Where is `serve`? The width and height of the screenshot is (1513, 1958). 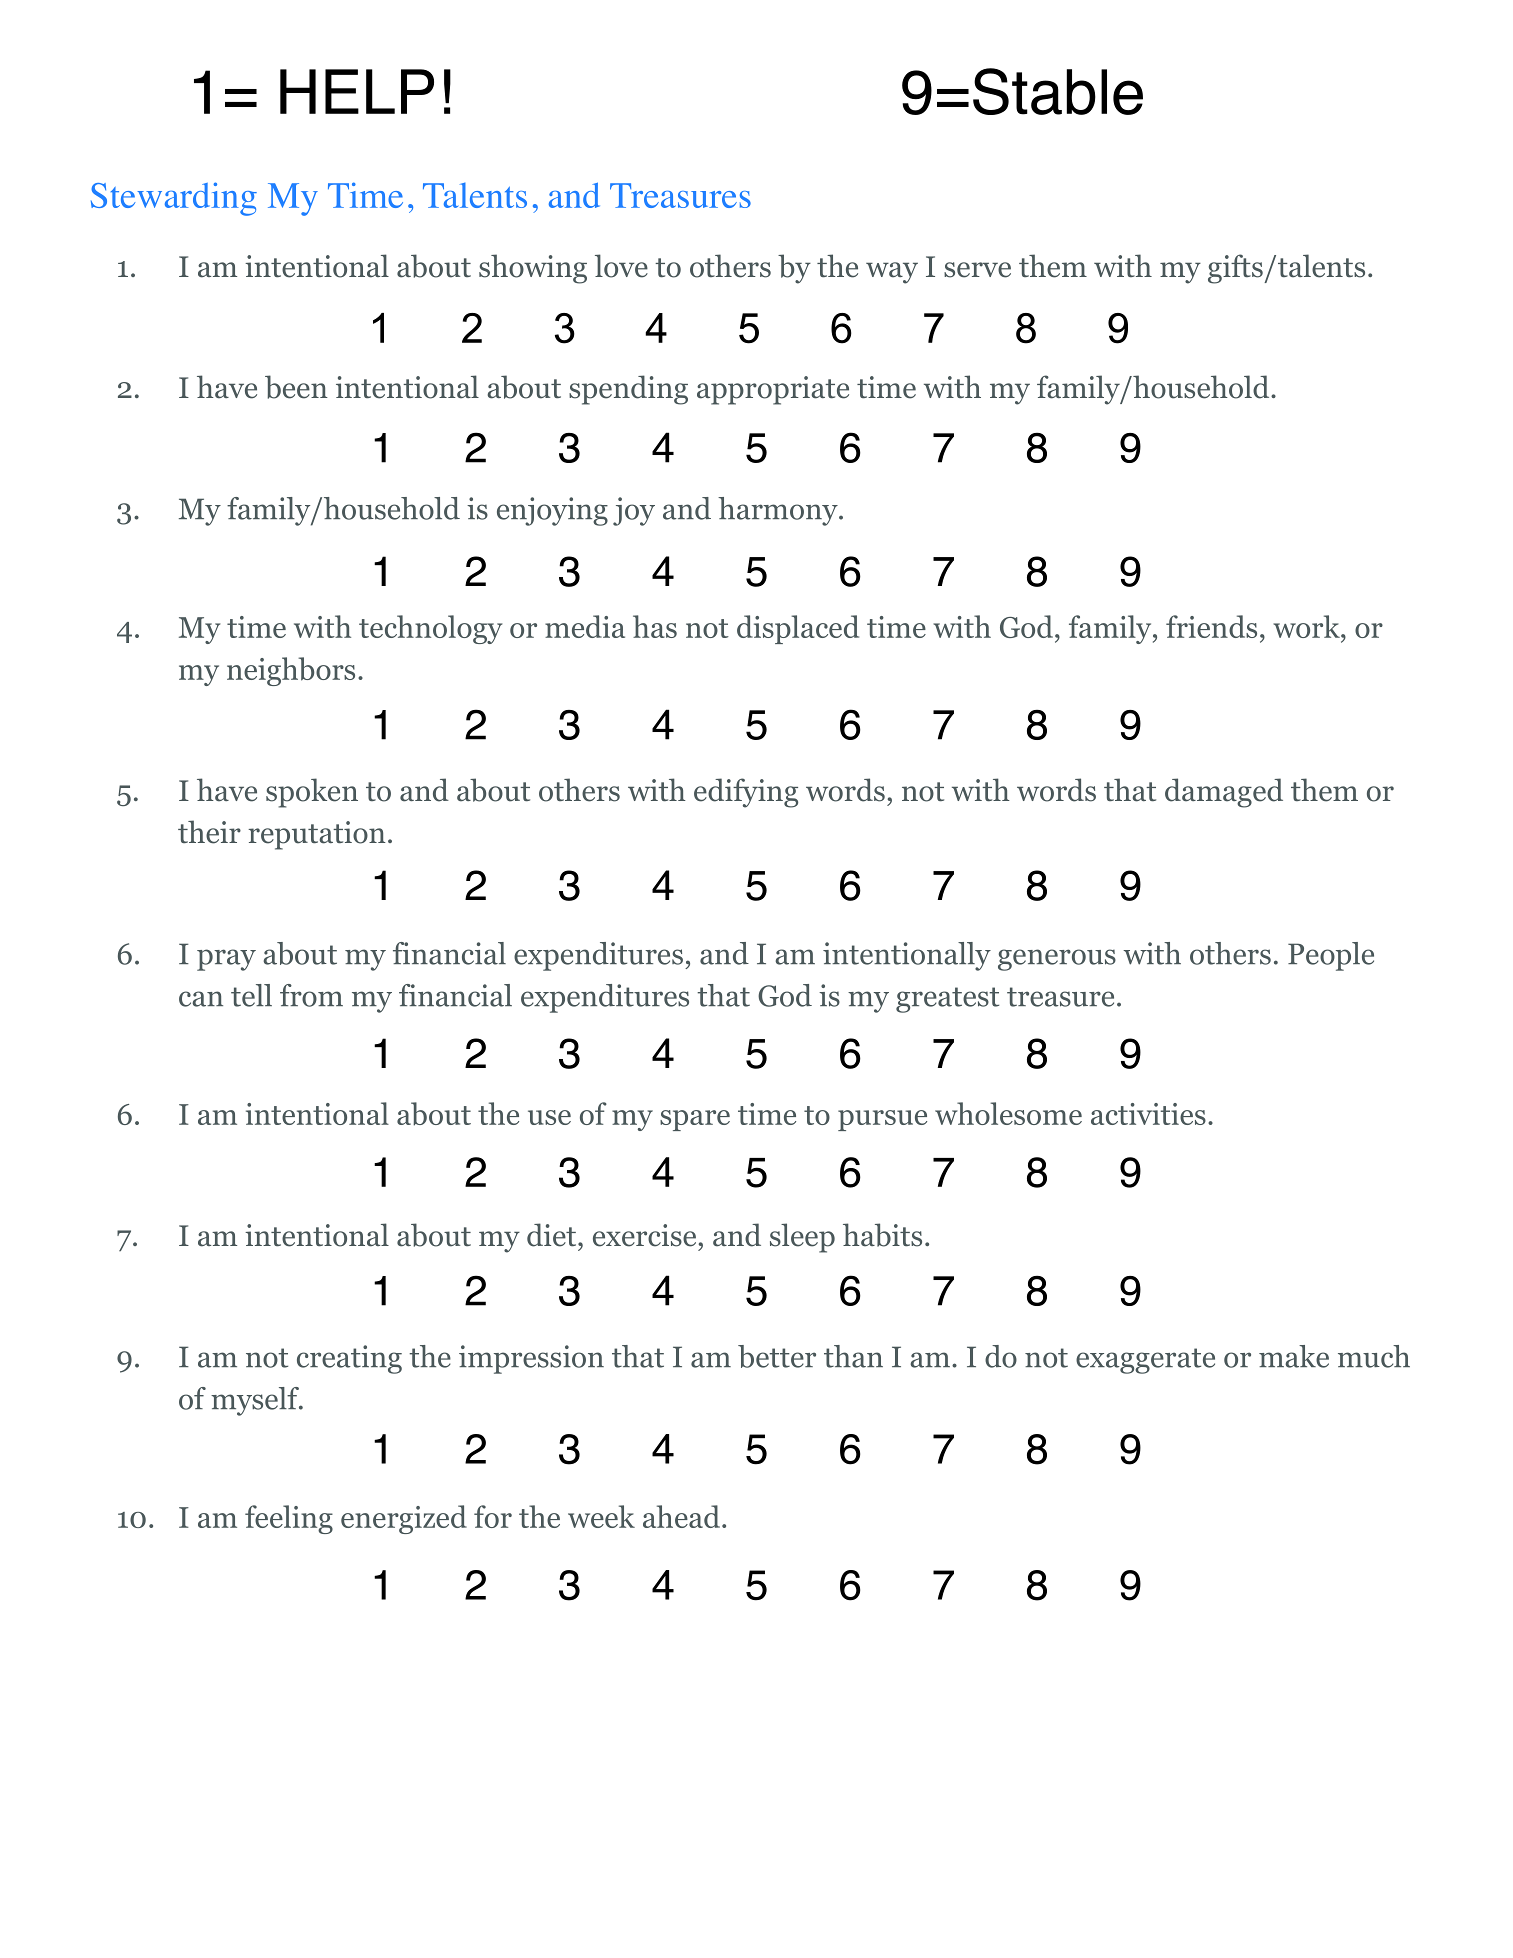 serve is located at coordinates (977, 270).
